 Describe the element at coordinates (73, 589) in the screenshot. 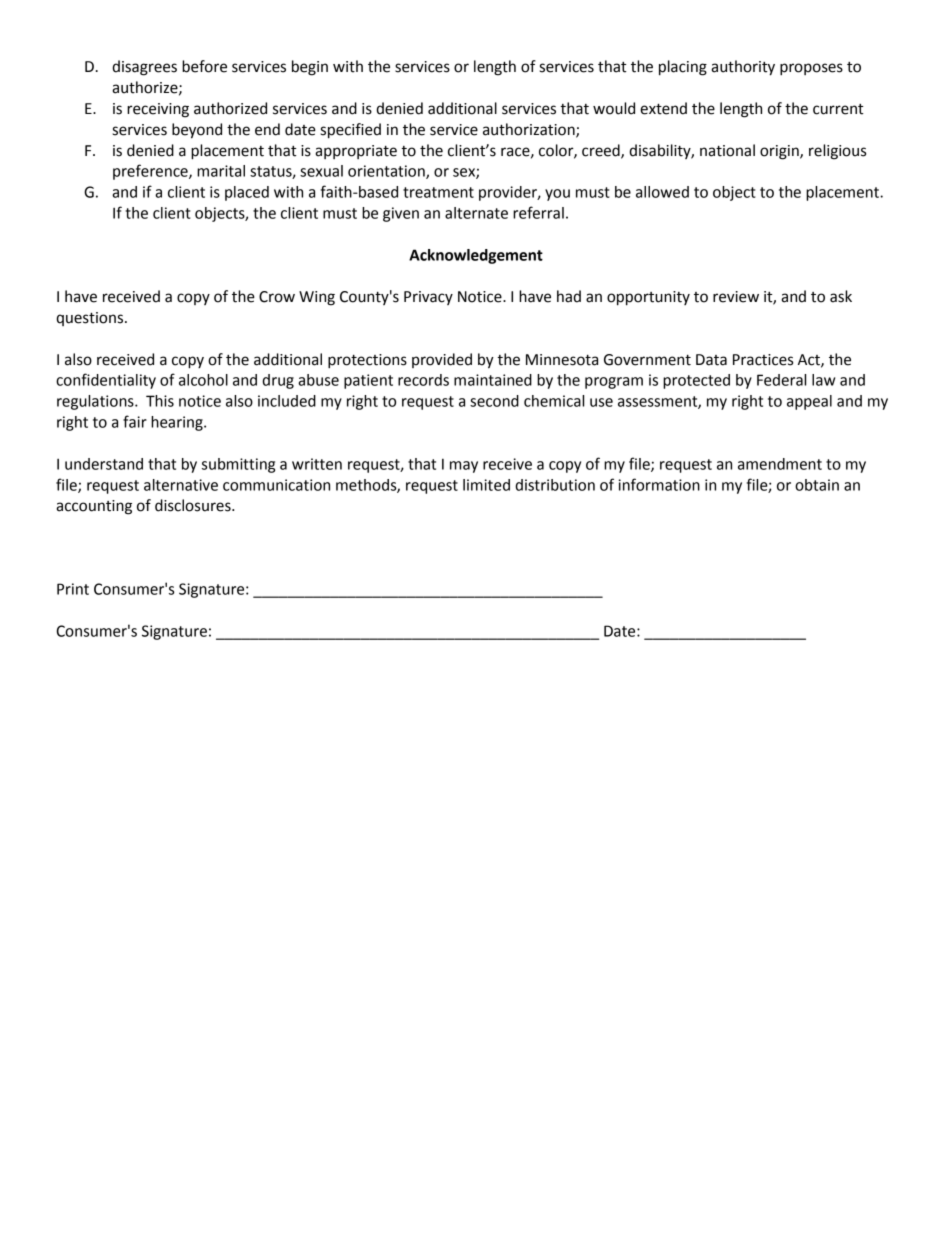

I see `Print` at that location.
